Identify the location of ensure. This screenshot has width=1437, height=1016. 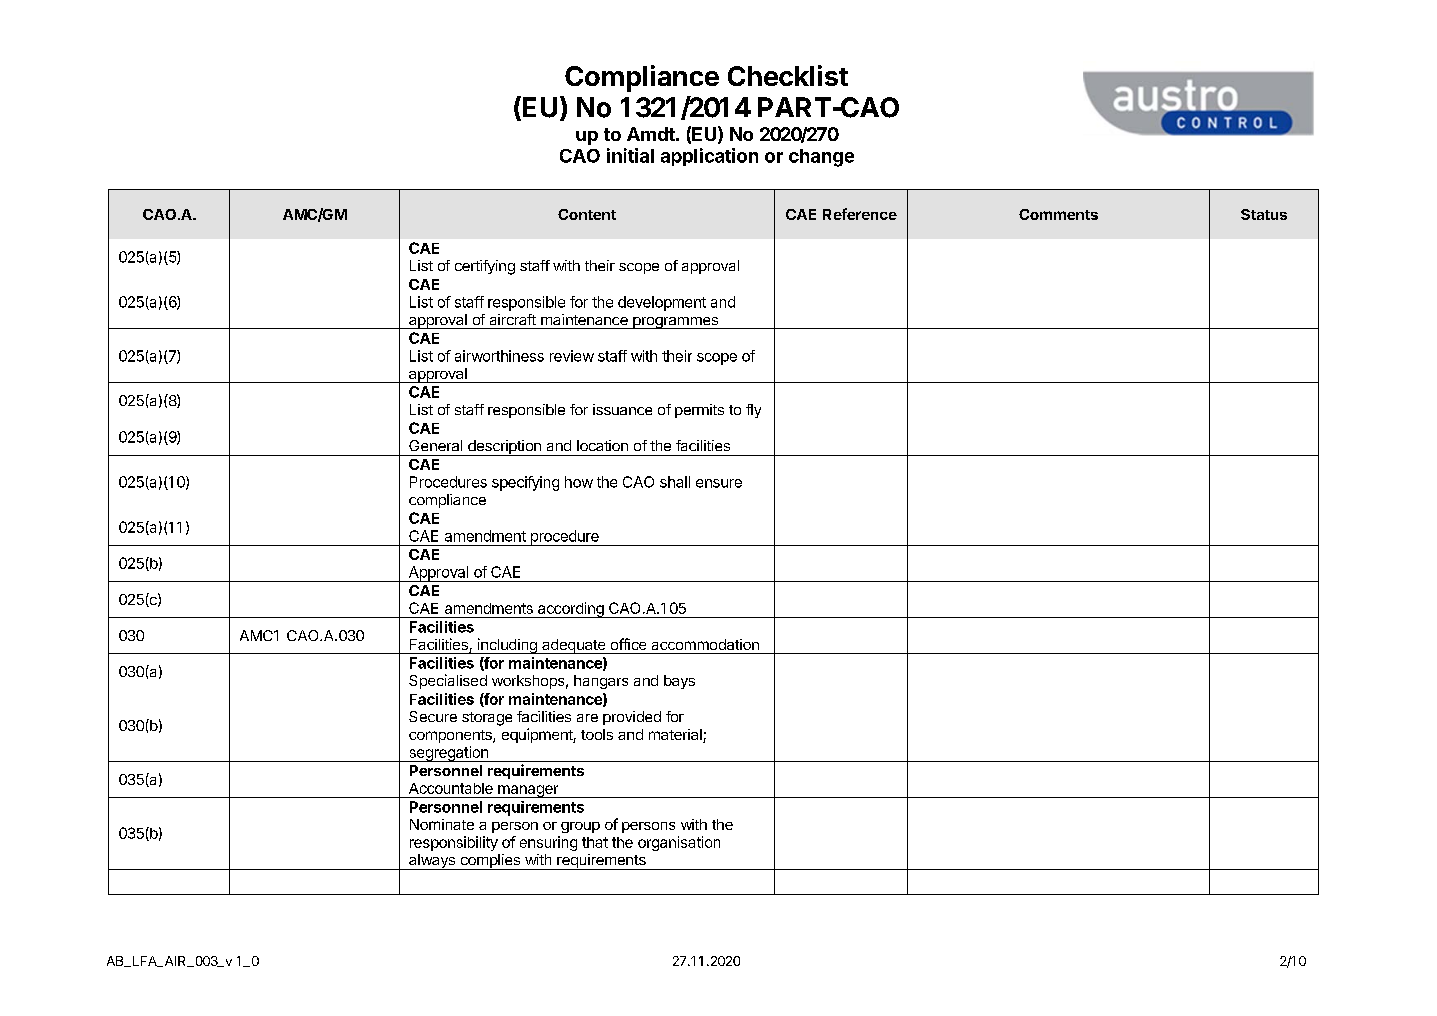
(719, 483).
